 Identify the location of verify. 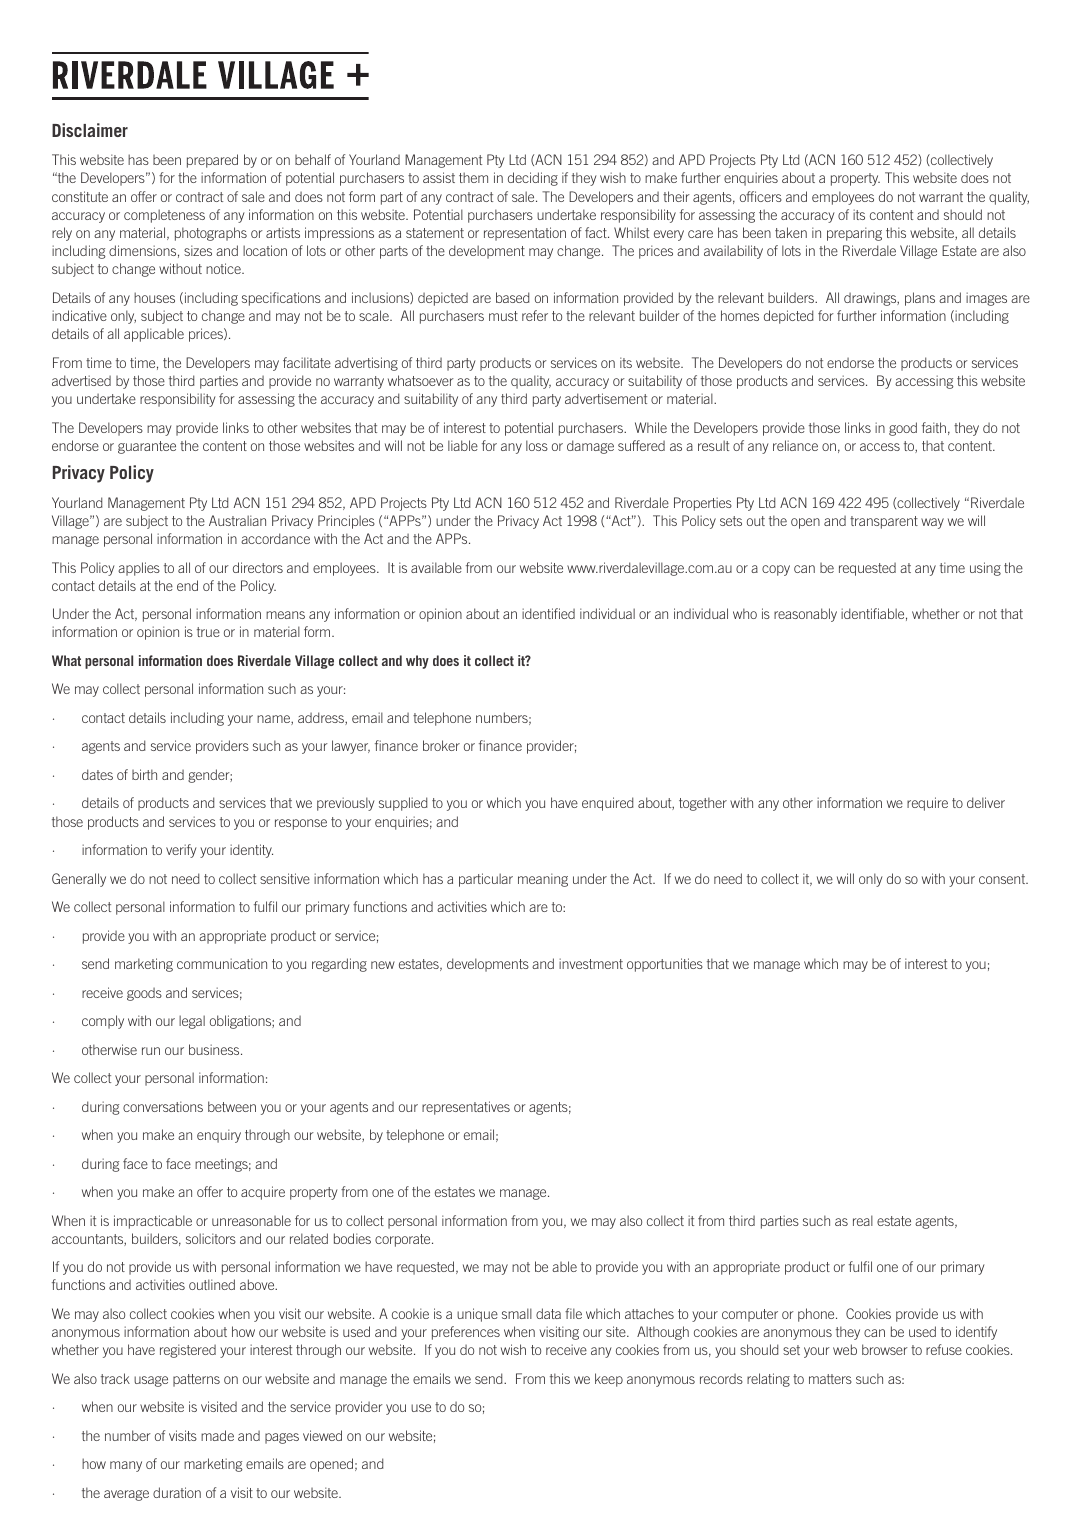
(181, 851).
